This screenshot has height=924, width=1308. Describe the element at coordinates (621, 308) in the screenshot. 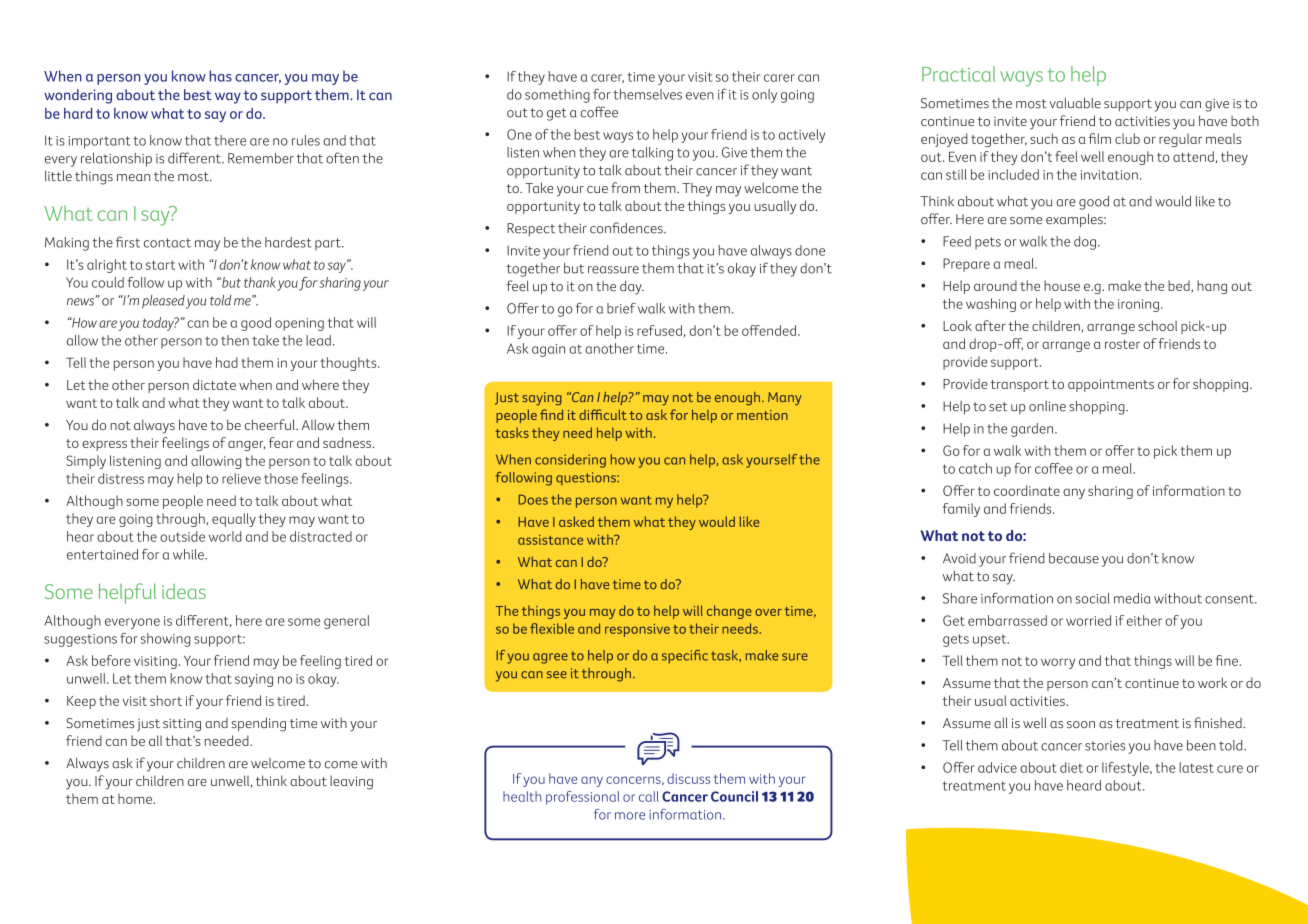

I see `brief` at that location.
